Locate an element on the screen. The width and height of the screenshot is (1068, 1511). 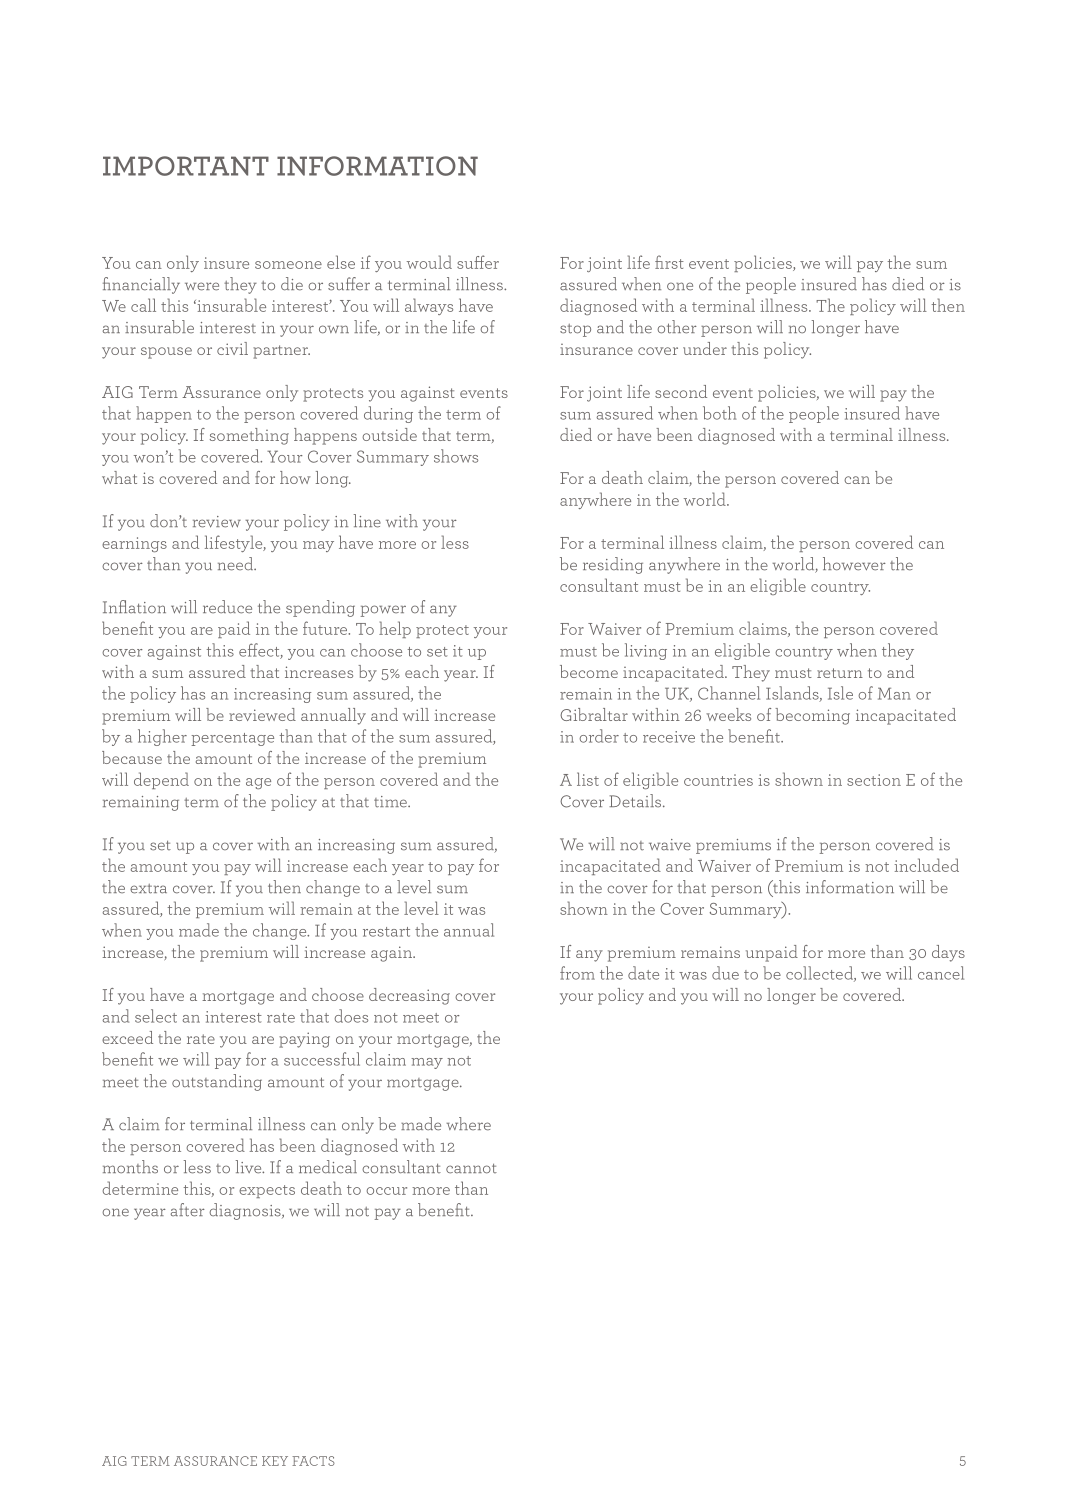
from is located at coordinates (577, 973).
